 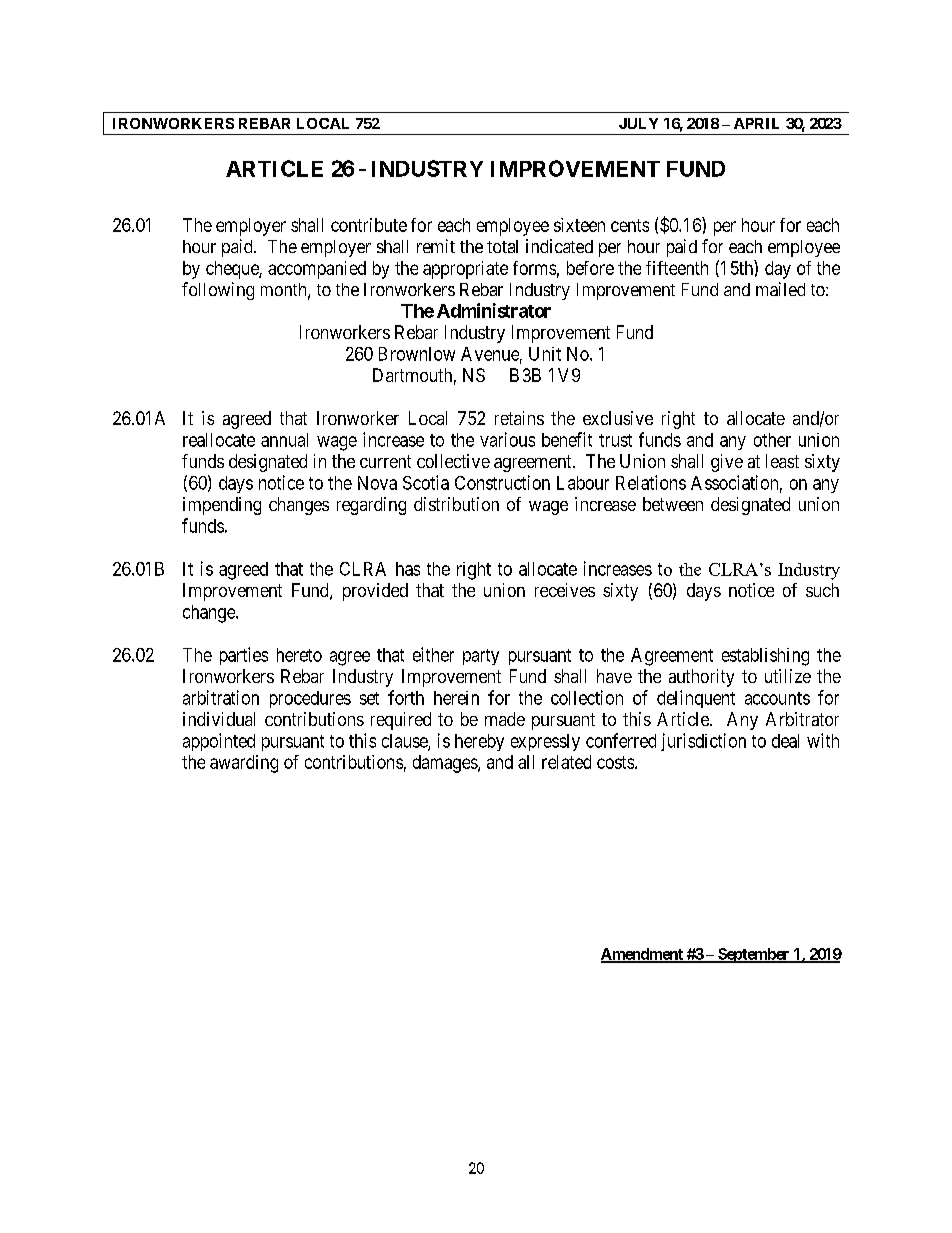 What do you see at coordinates (638, 123) in the page?
I see `JULY` at bounding box center [638, 123].
